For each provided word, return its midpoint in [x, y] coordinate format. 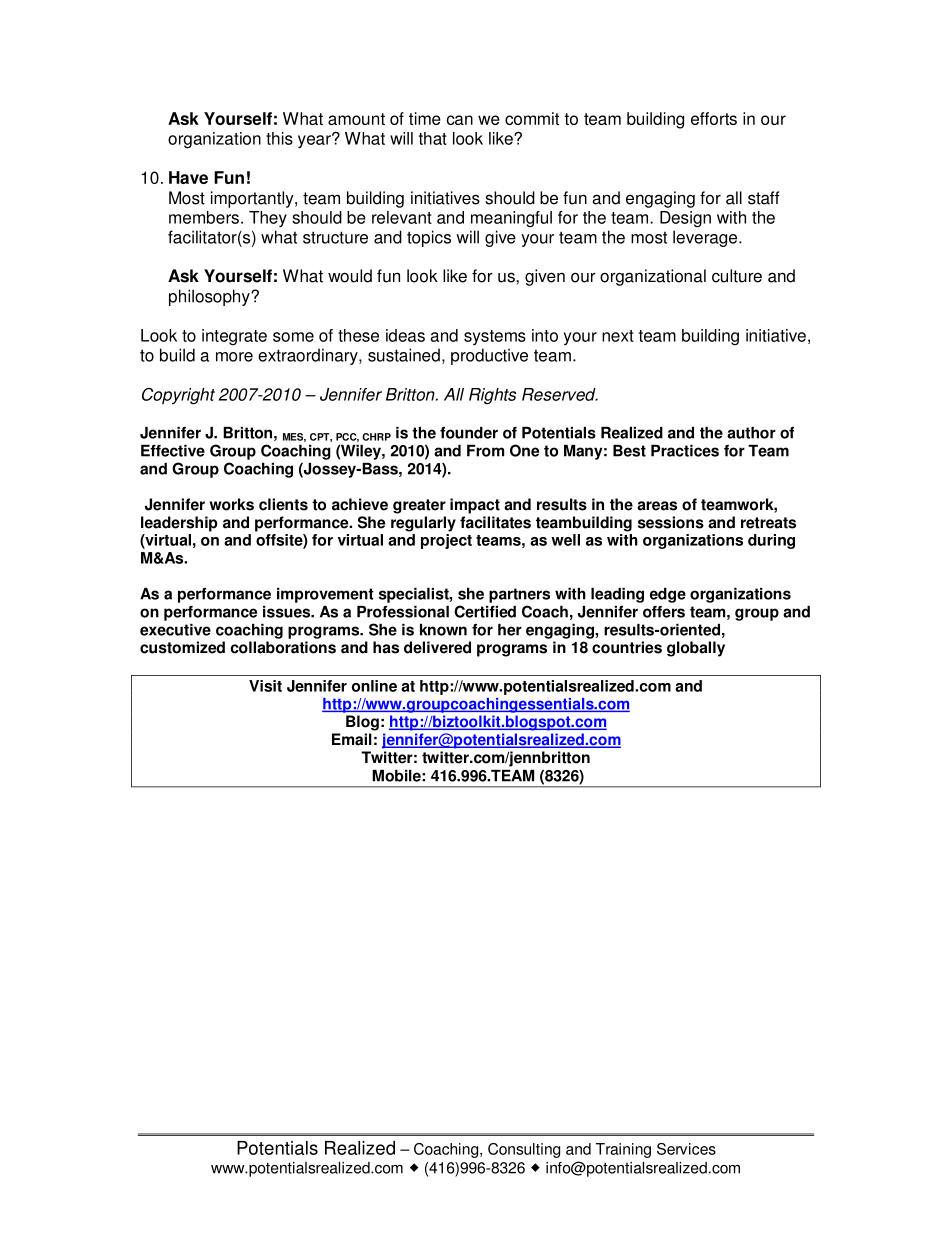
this [279, 138]
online [374, 686]
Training [623, 1150]
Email [352, 739]
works [232, 504]
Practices [685, 451]
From [485, 451]
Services [686, 1149]
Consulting [524, 1150]
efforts [714, 118]
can [460, 120]
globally [696, 649]
